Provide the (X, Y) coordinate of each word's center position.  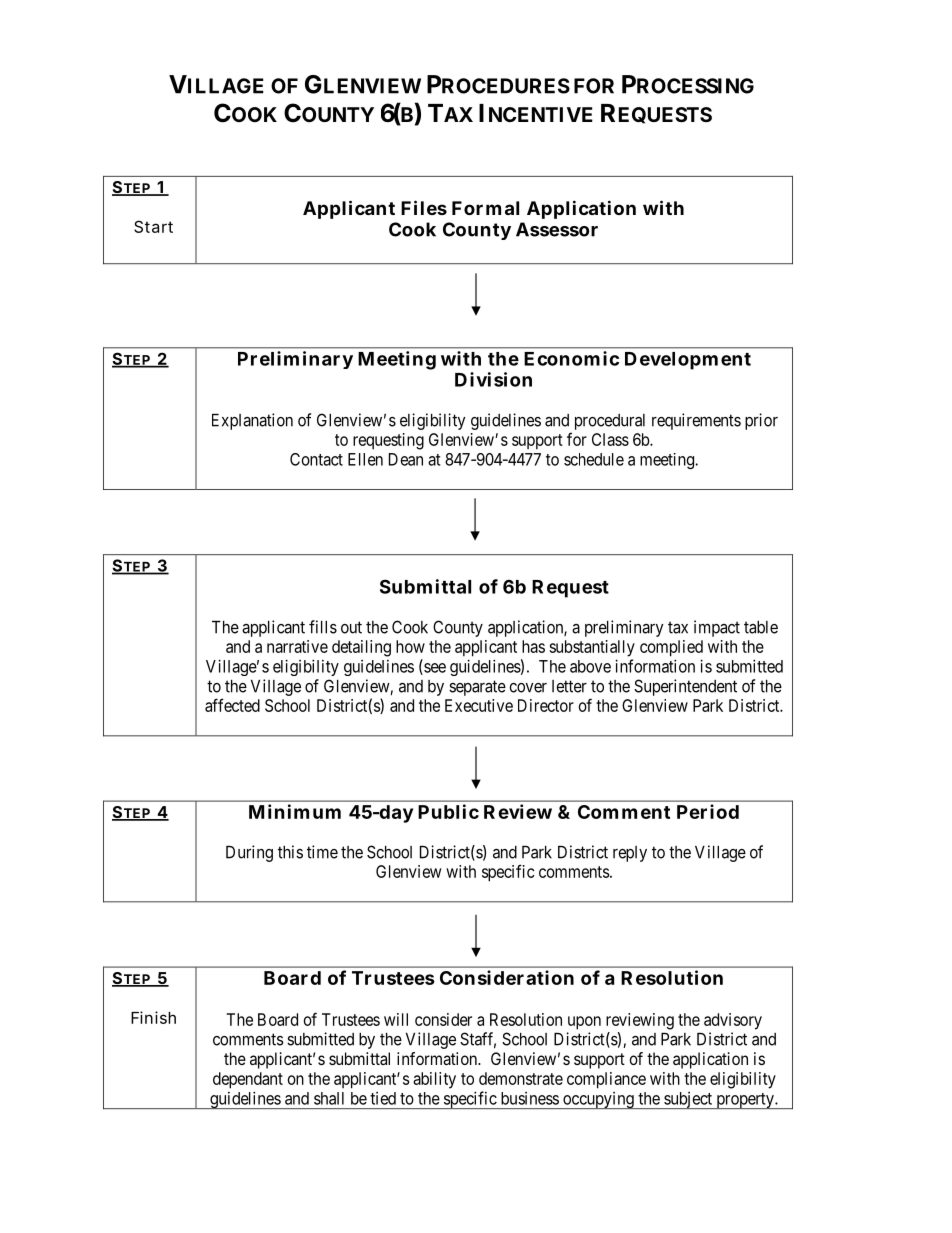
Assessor (557, 229)
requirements (696, 421)
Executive (479, 705)
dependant (248, 1080)
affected (232, 705)
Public (449, 811)
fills (323, 627)
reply (630, 854)
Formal (485, 208)
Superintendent (685, 687)
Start (153, 226)
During (249, 853)
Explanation (252, 421)
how (410, 646)
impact (717, 628)
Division (493, 379)
